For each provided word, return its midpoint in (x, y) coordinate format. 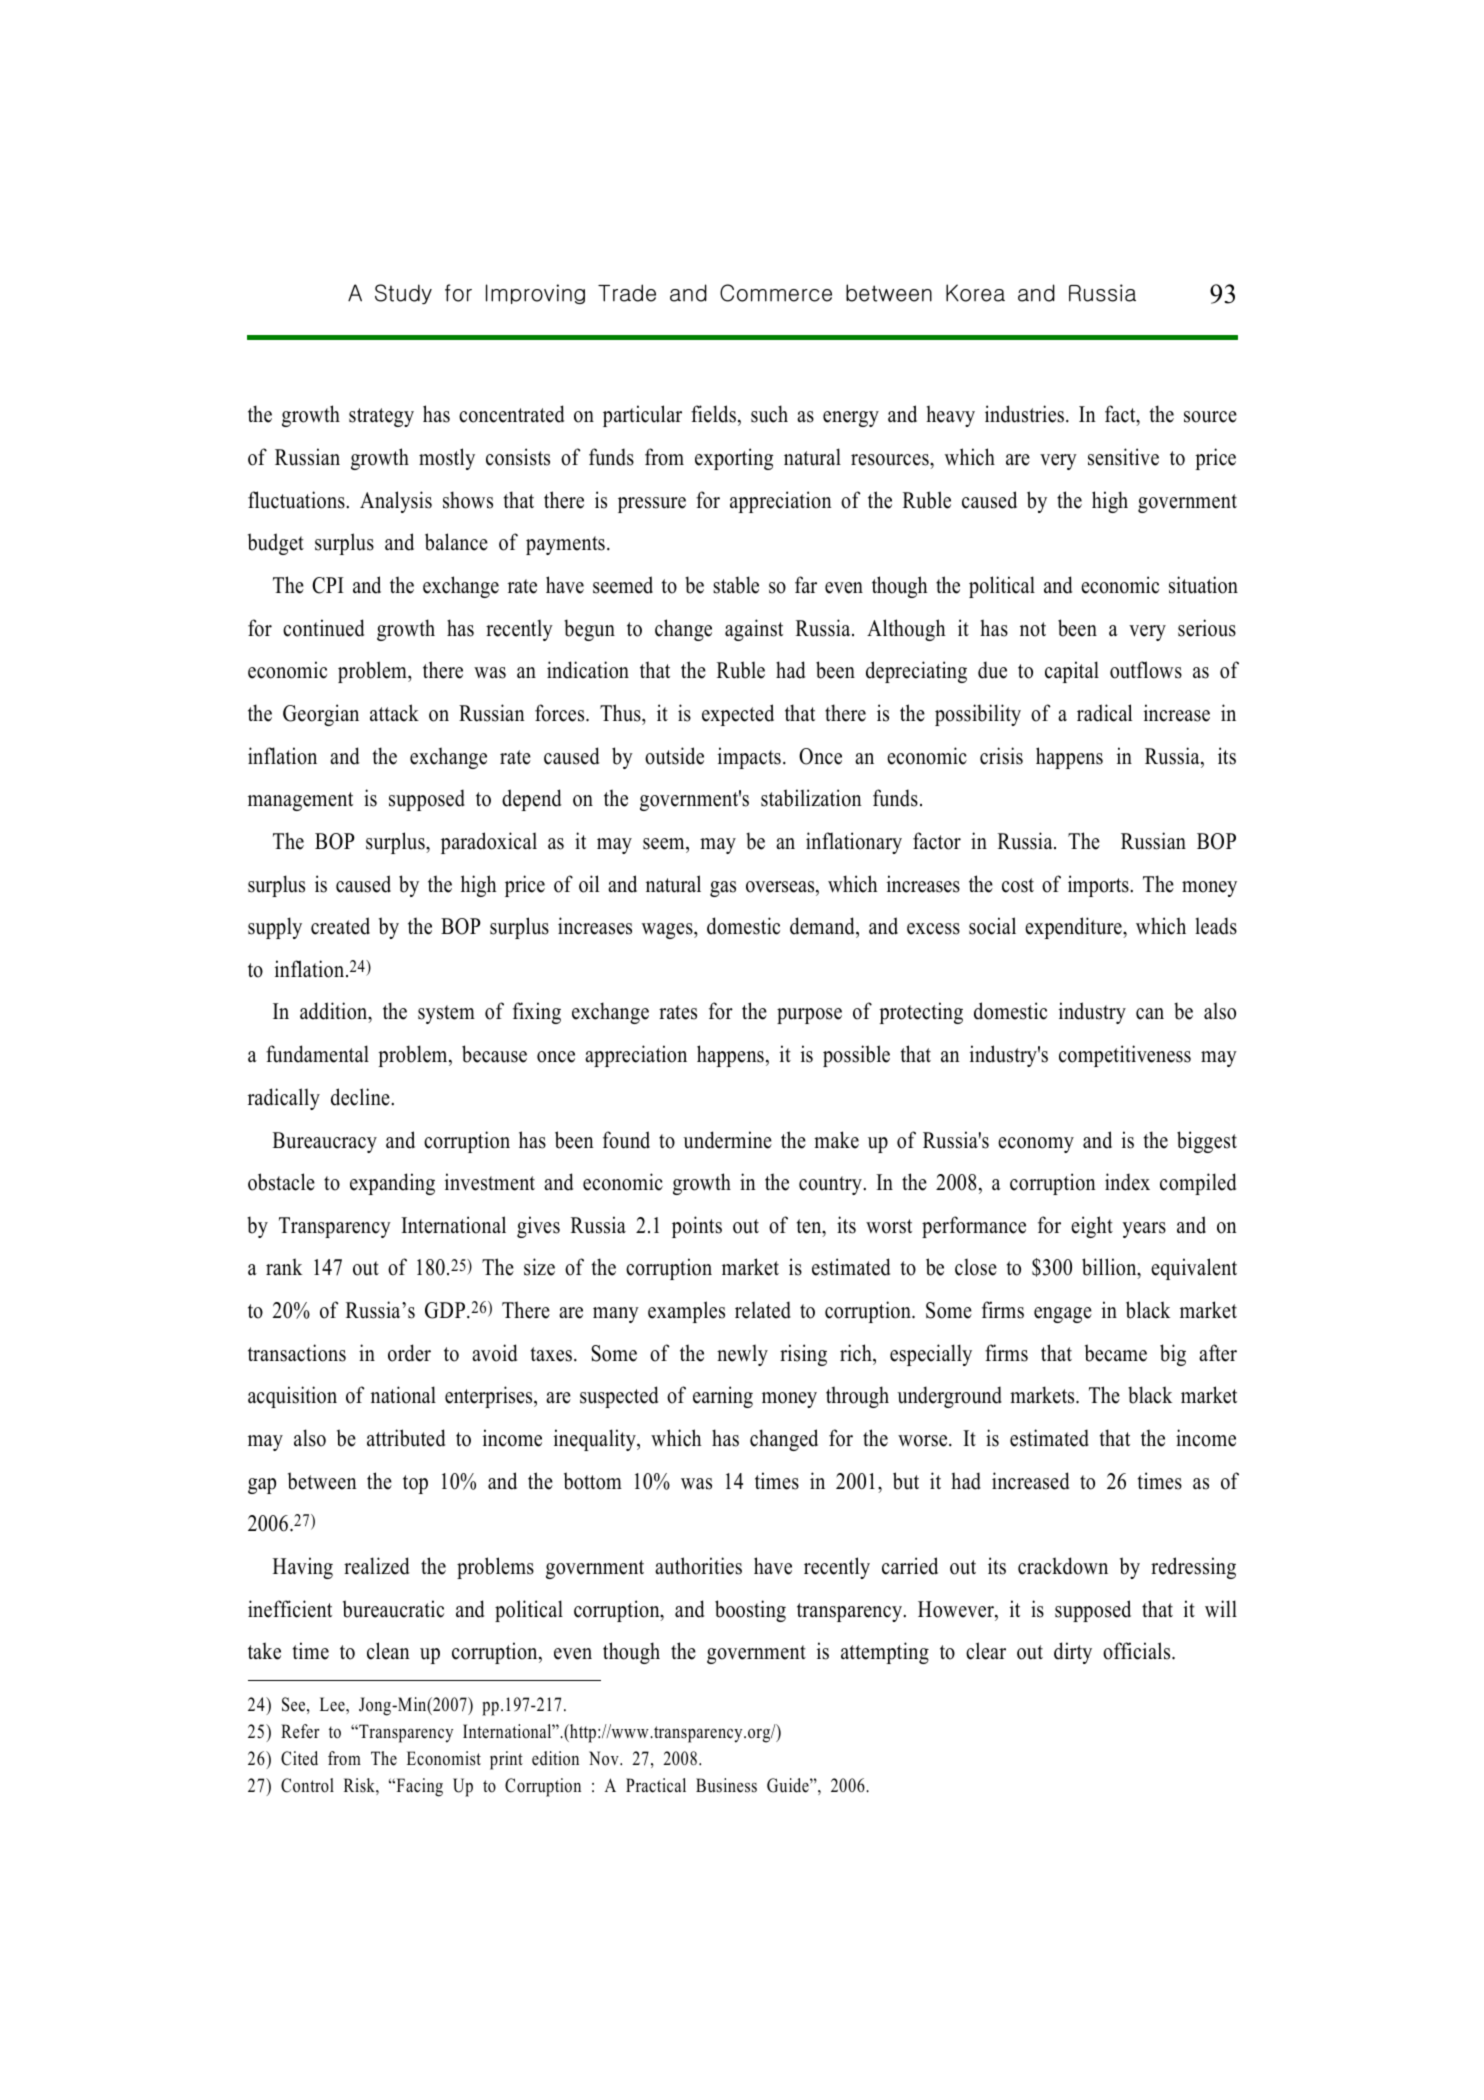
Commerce (776, 293)
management (300, 801)
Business (726, 1785)
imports (1099, 886)
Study (403, 294)
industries (1024, 414)
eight (1092, 1227)
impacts (749, 758)
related (763, 1310)
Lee (333, 1704)
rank (284, 1266)
